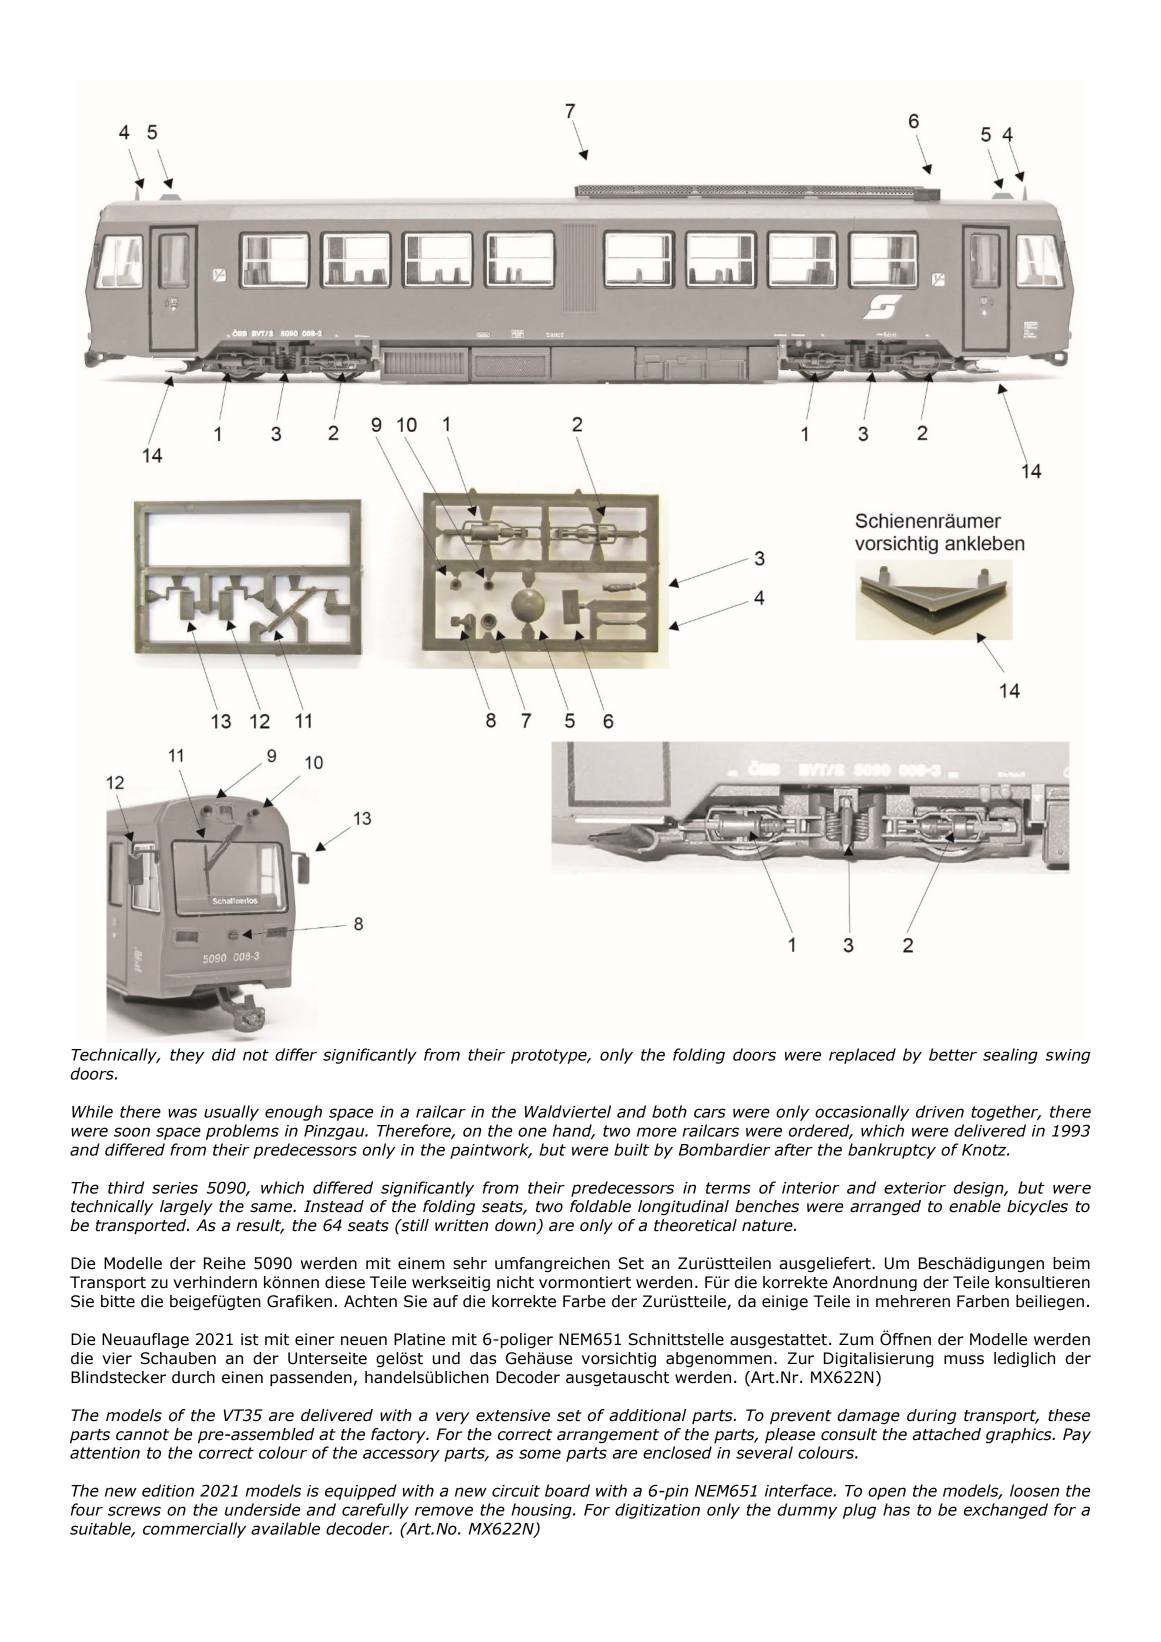  Describe the element at coordinates (1071, 1263) in the image. I see `beim` at that location.
